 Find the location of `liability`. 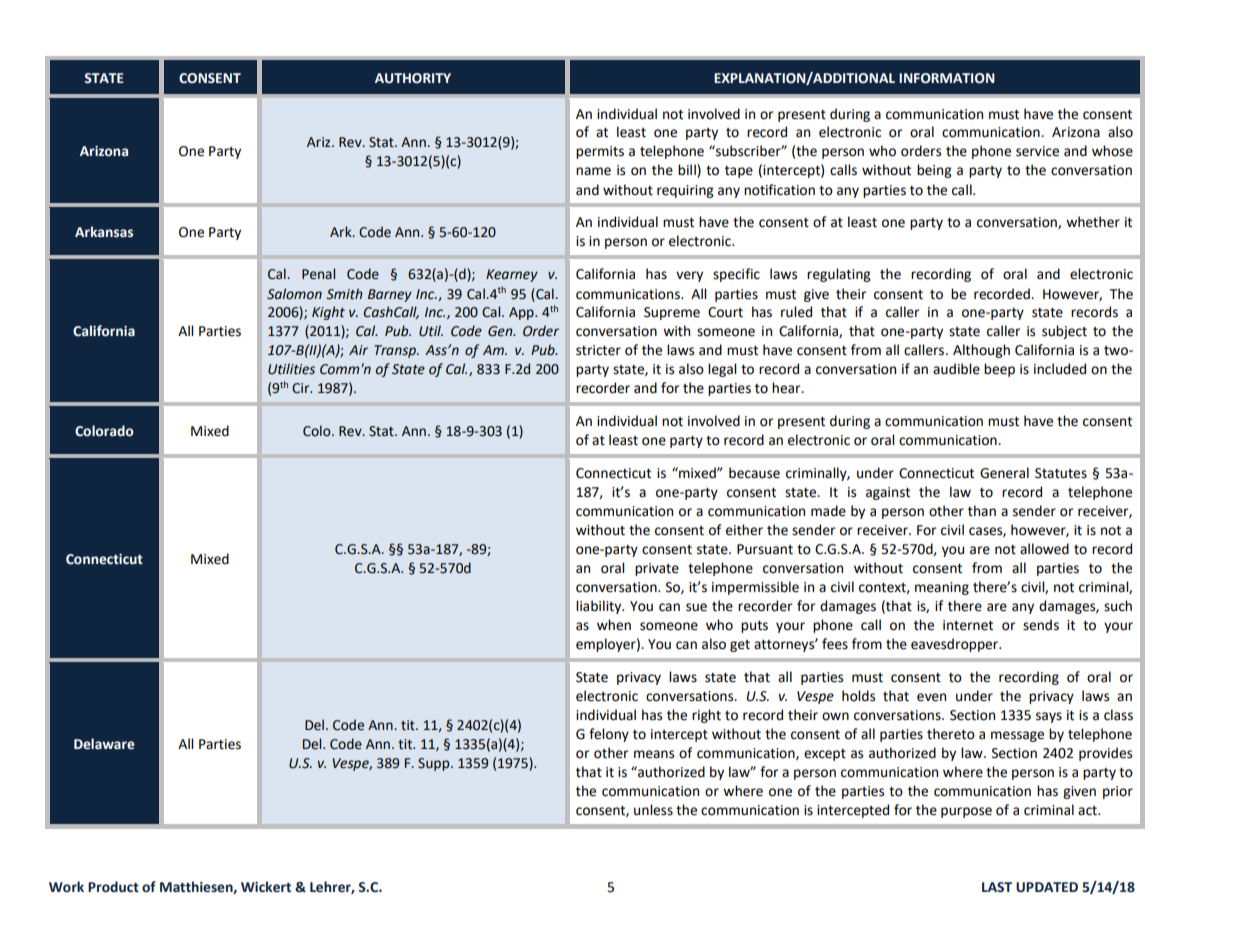

liability is located at coordinates (600, 607).
